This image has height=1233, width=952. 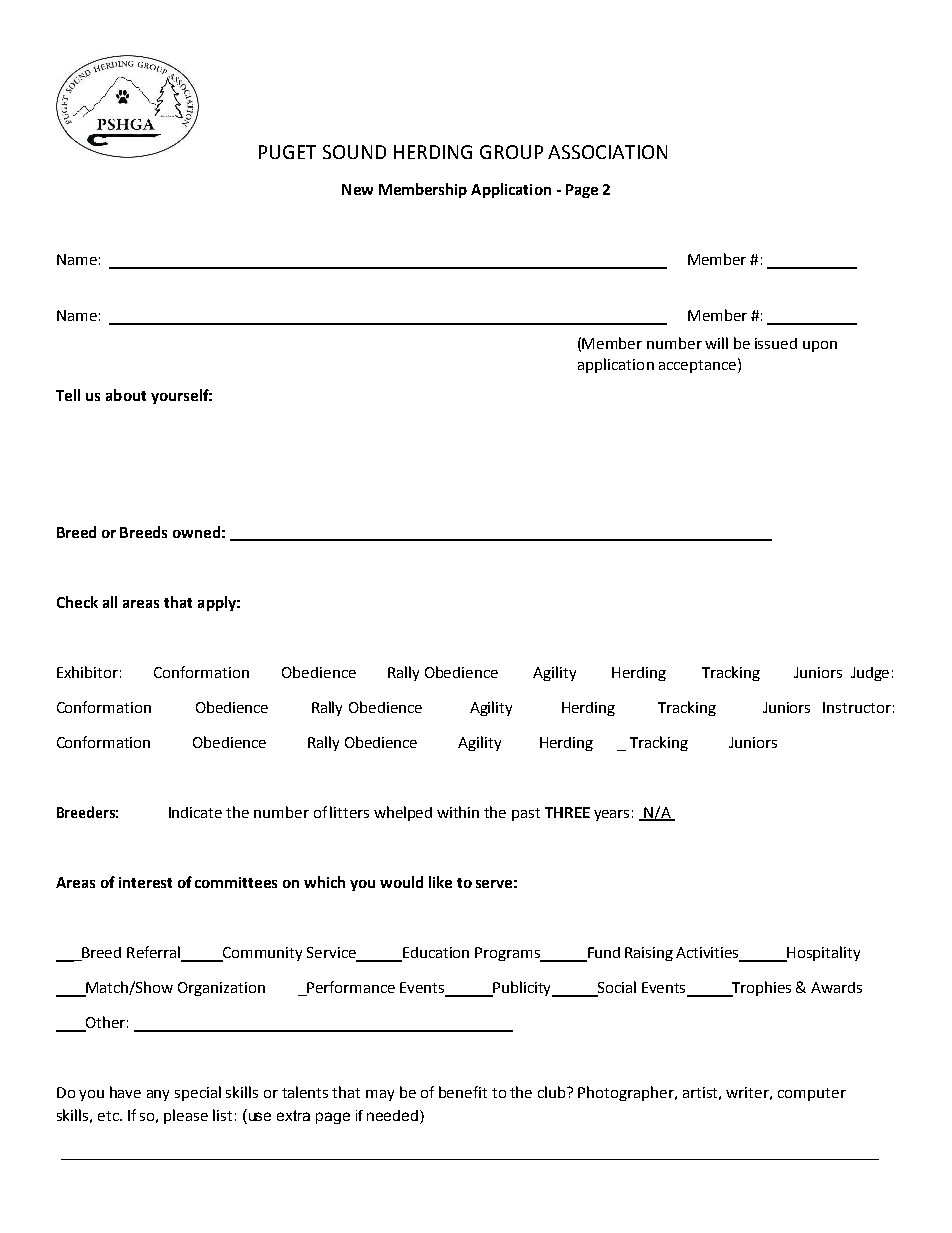 What do you see at coordinates (567, 812) in the image?
I see `THREE` at bounding box center [567, 812].
